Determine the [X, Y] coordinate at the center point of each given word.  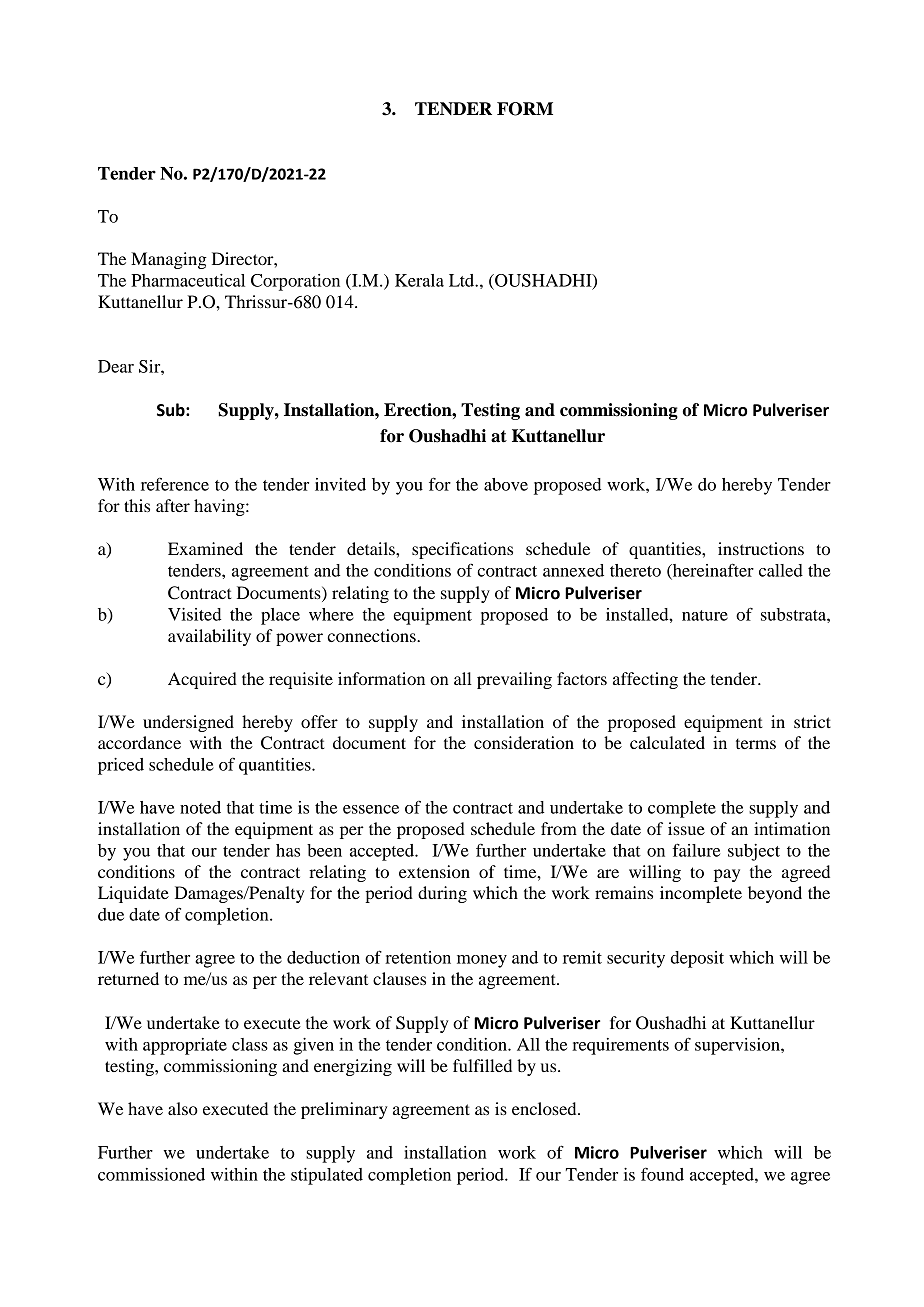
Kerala [419, 280]
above [506, 484]
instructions [761, 548]
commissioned [151, 1174]
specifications [462, 550]
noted [200, 807]
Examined [205, 548]
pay [727, 875]
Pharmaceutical [188, 280]
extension [434, 871]
